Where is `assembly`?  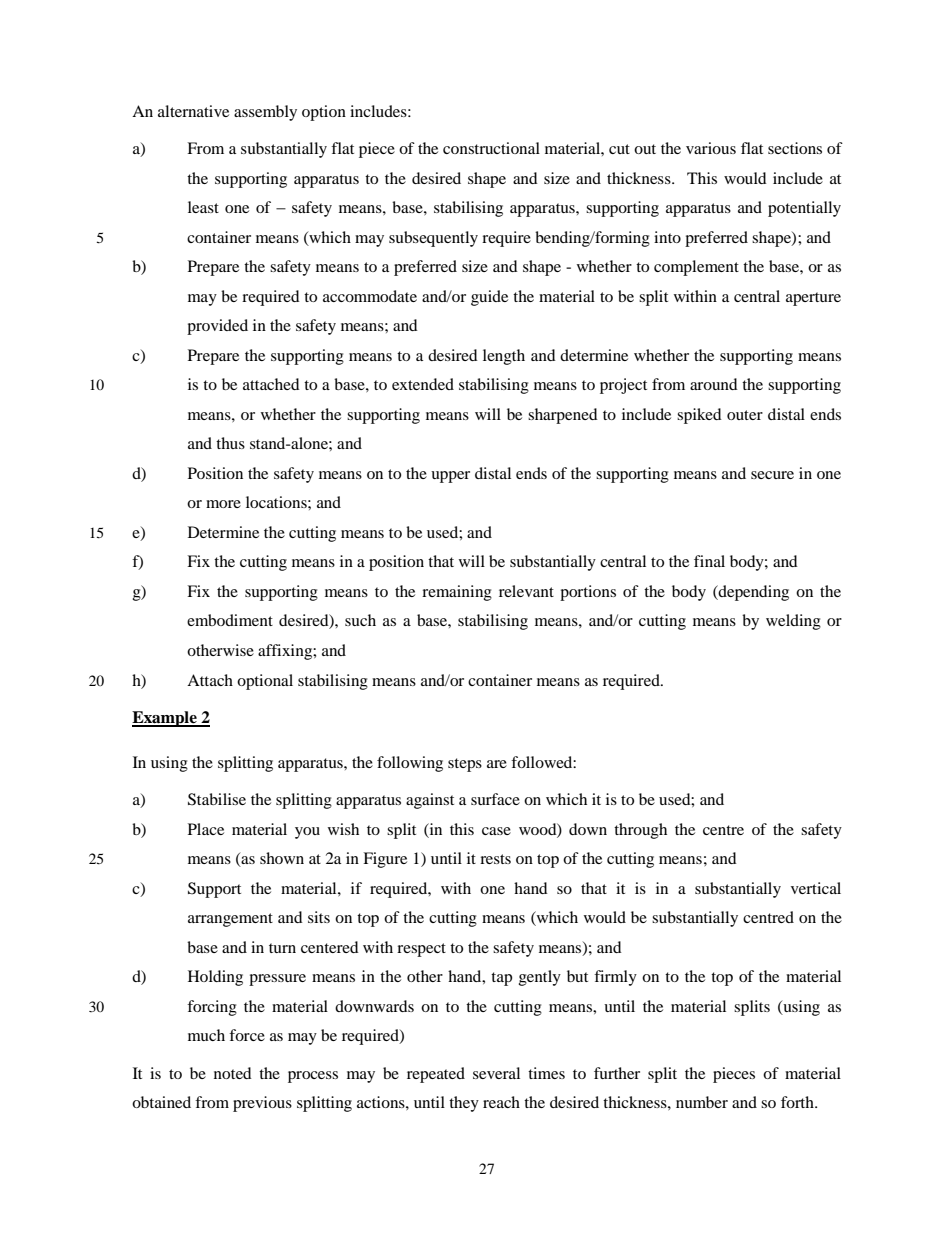 assembly is located at coordinates (265, 113).
